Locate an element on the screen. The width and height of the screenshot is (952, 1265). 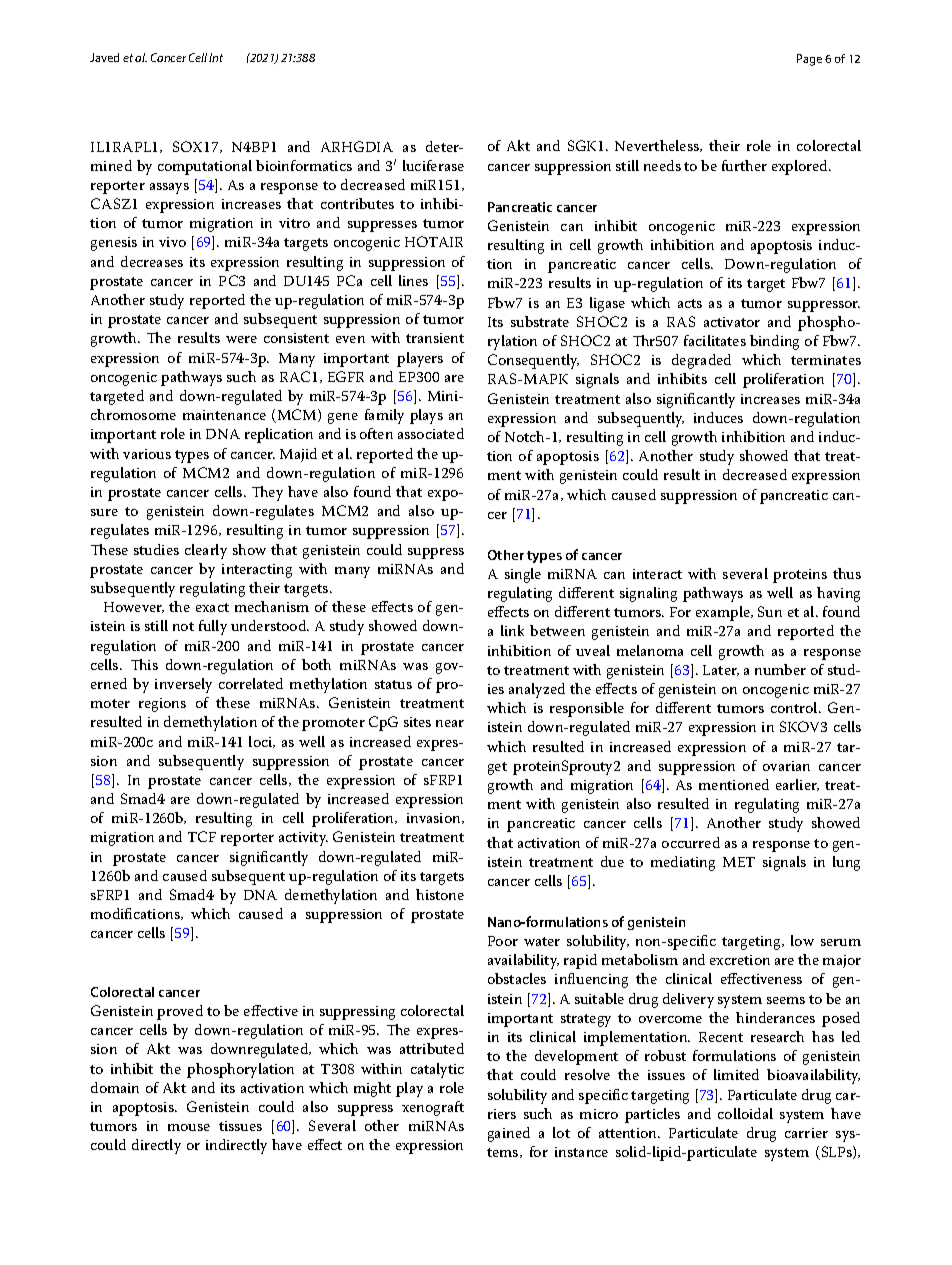
Page is located at coordinates (809, 60).
